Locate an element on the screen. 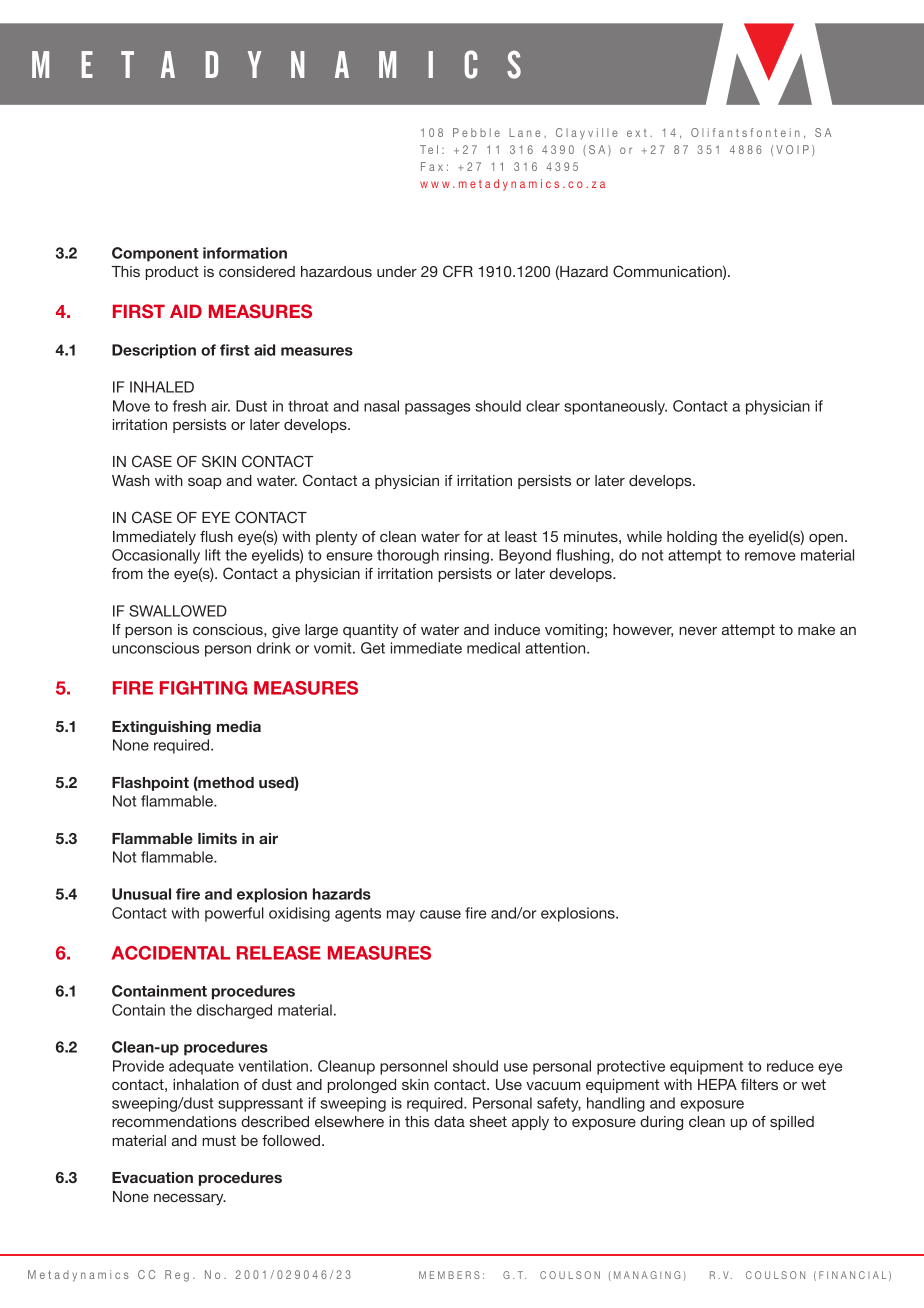  information is located at coordinates (245, 253).
